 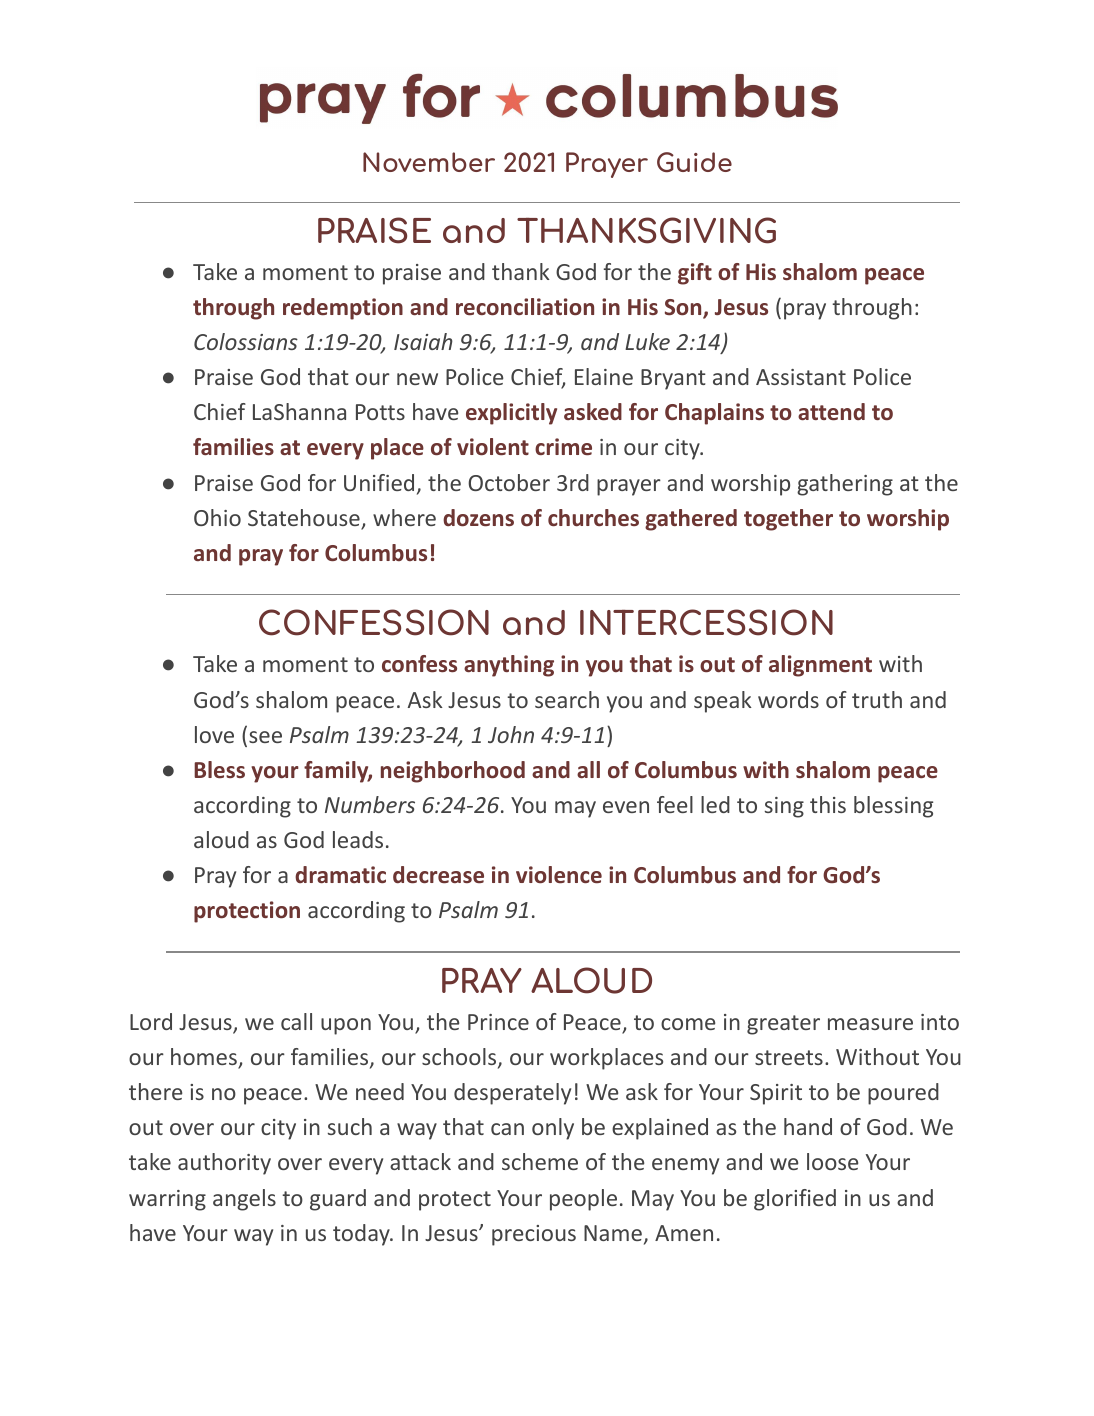 What do you see at coordinates (695, 274) in the document?
I see `gift` at bounding box center [695, 274].
